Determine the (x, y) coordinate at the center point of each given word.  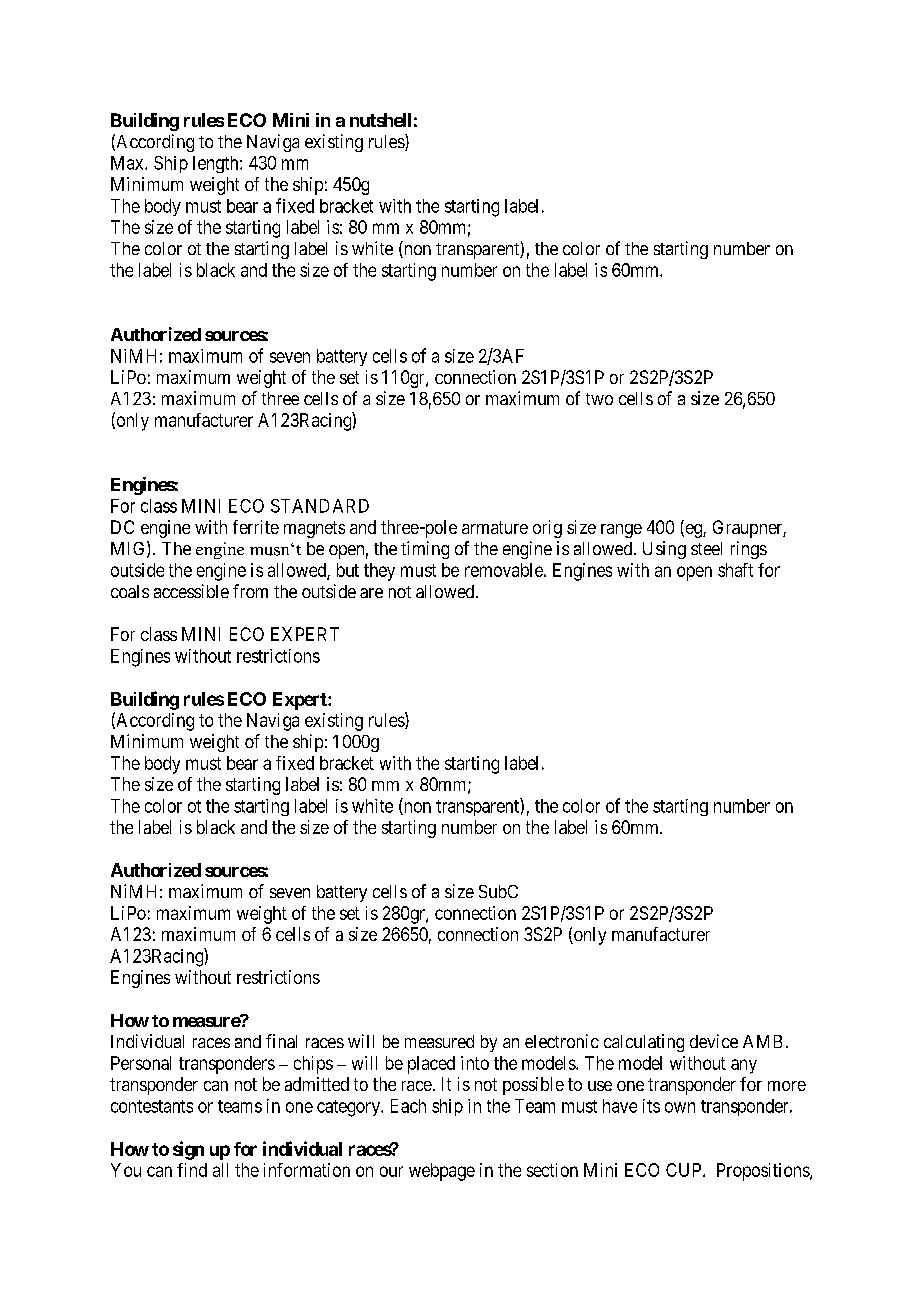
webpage (442, 1172)
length (217, 164)
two (599, 399)
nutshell (380, 120)
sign (188, 1150)
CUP (685, 1170)
